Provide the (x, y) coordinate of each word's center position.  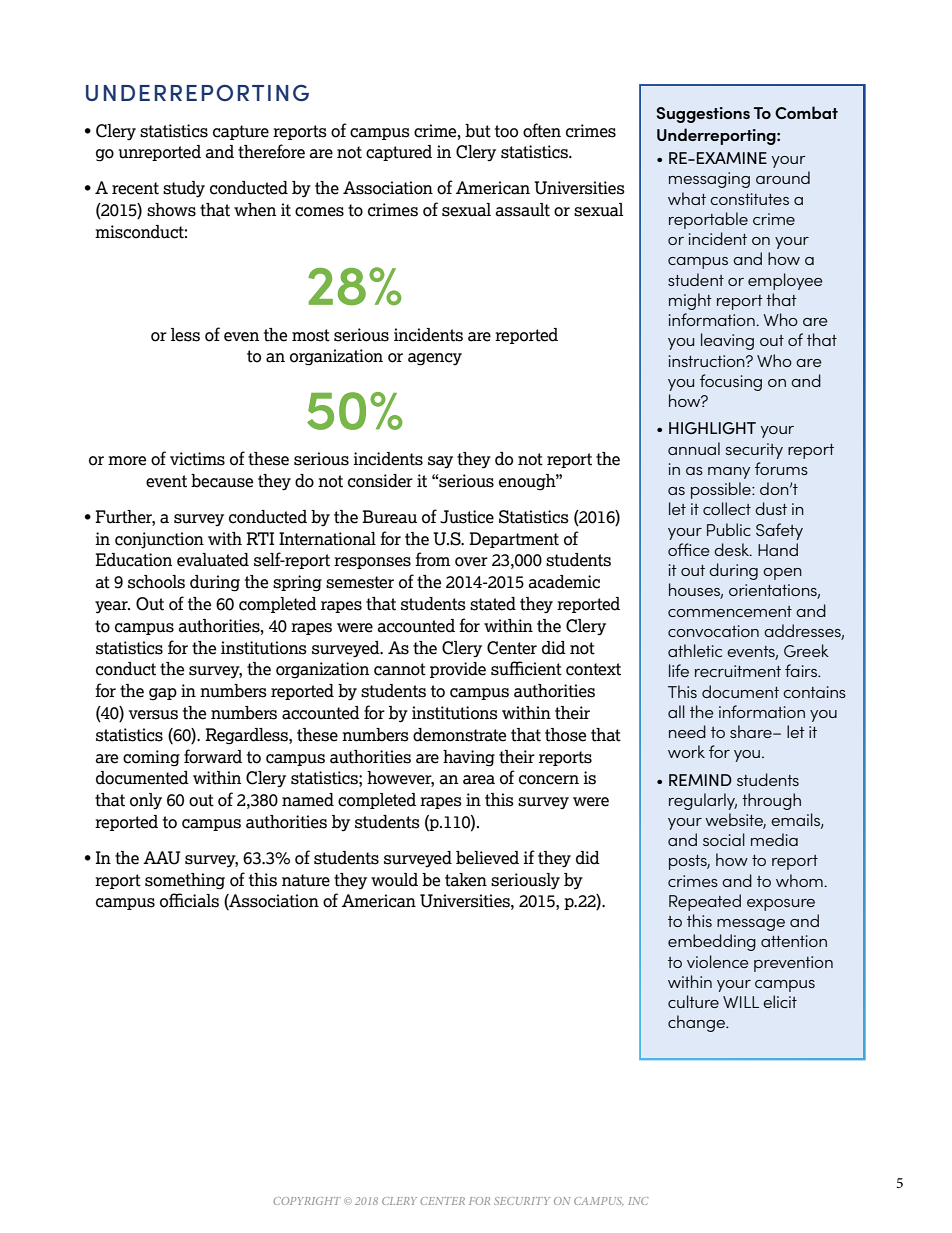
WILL (741, 1002)
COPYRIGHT (307, 1201)
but (478, 131)
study (184, 189)
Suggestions (703, 115)
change (697, 1023)
